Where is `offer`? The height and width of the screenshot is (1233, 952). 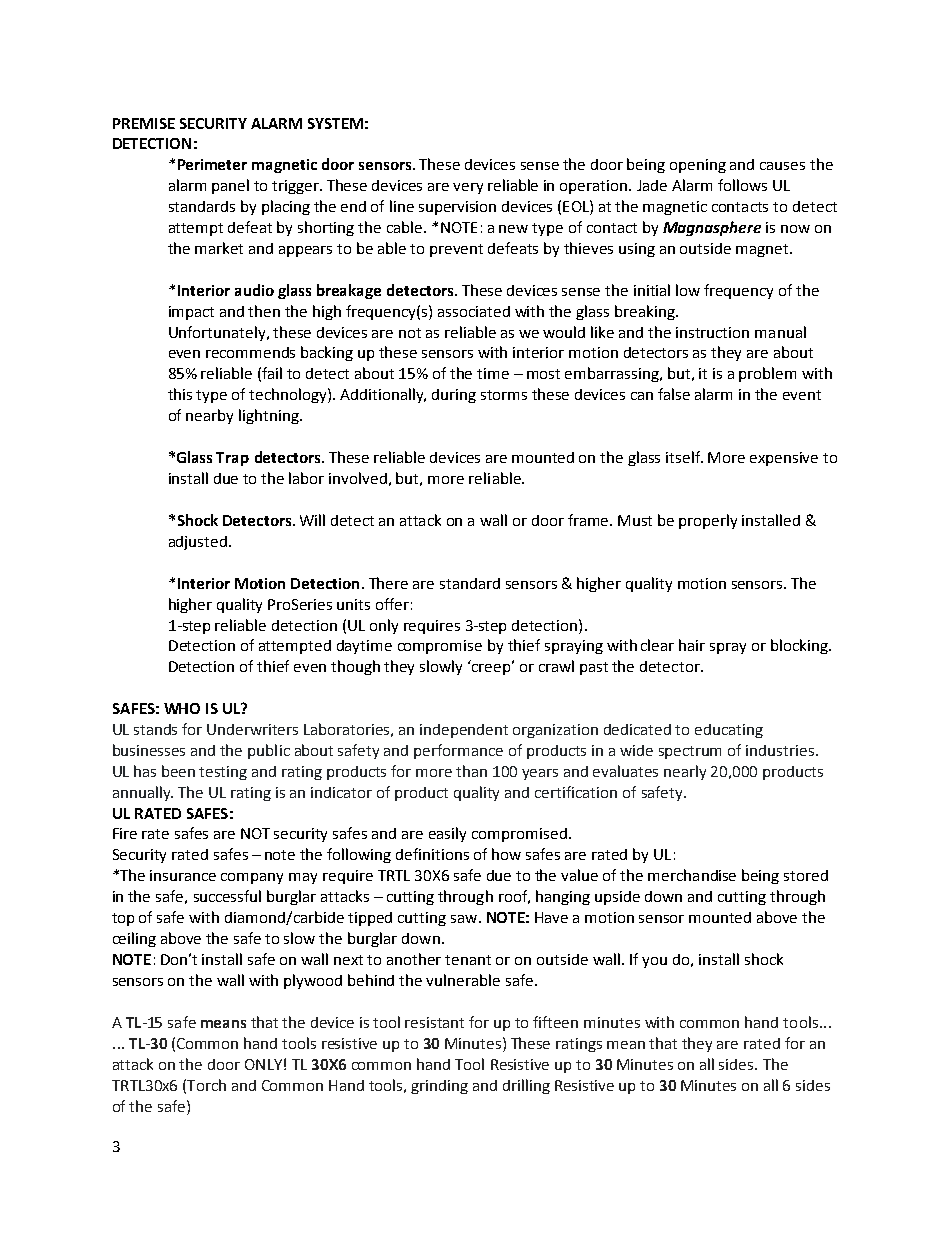
offer is located at coordinates (392, 604).
